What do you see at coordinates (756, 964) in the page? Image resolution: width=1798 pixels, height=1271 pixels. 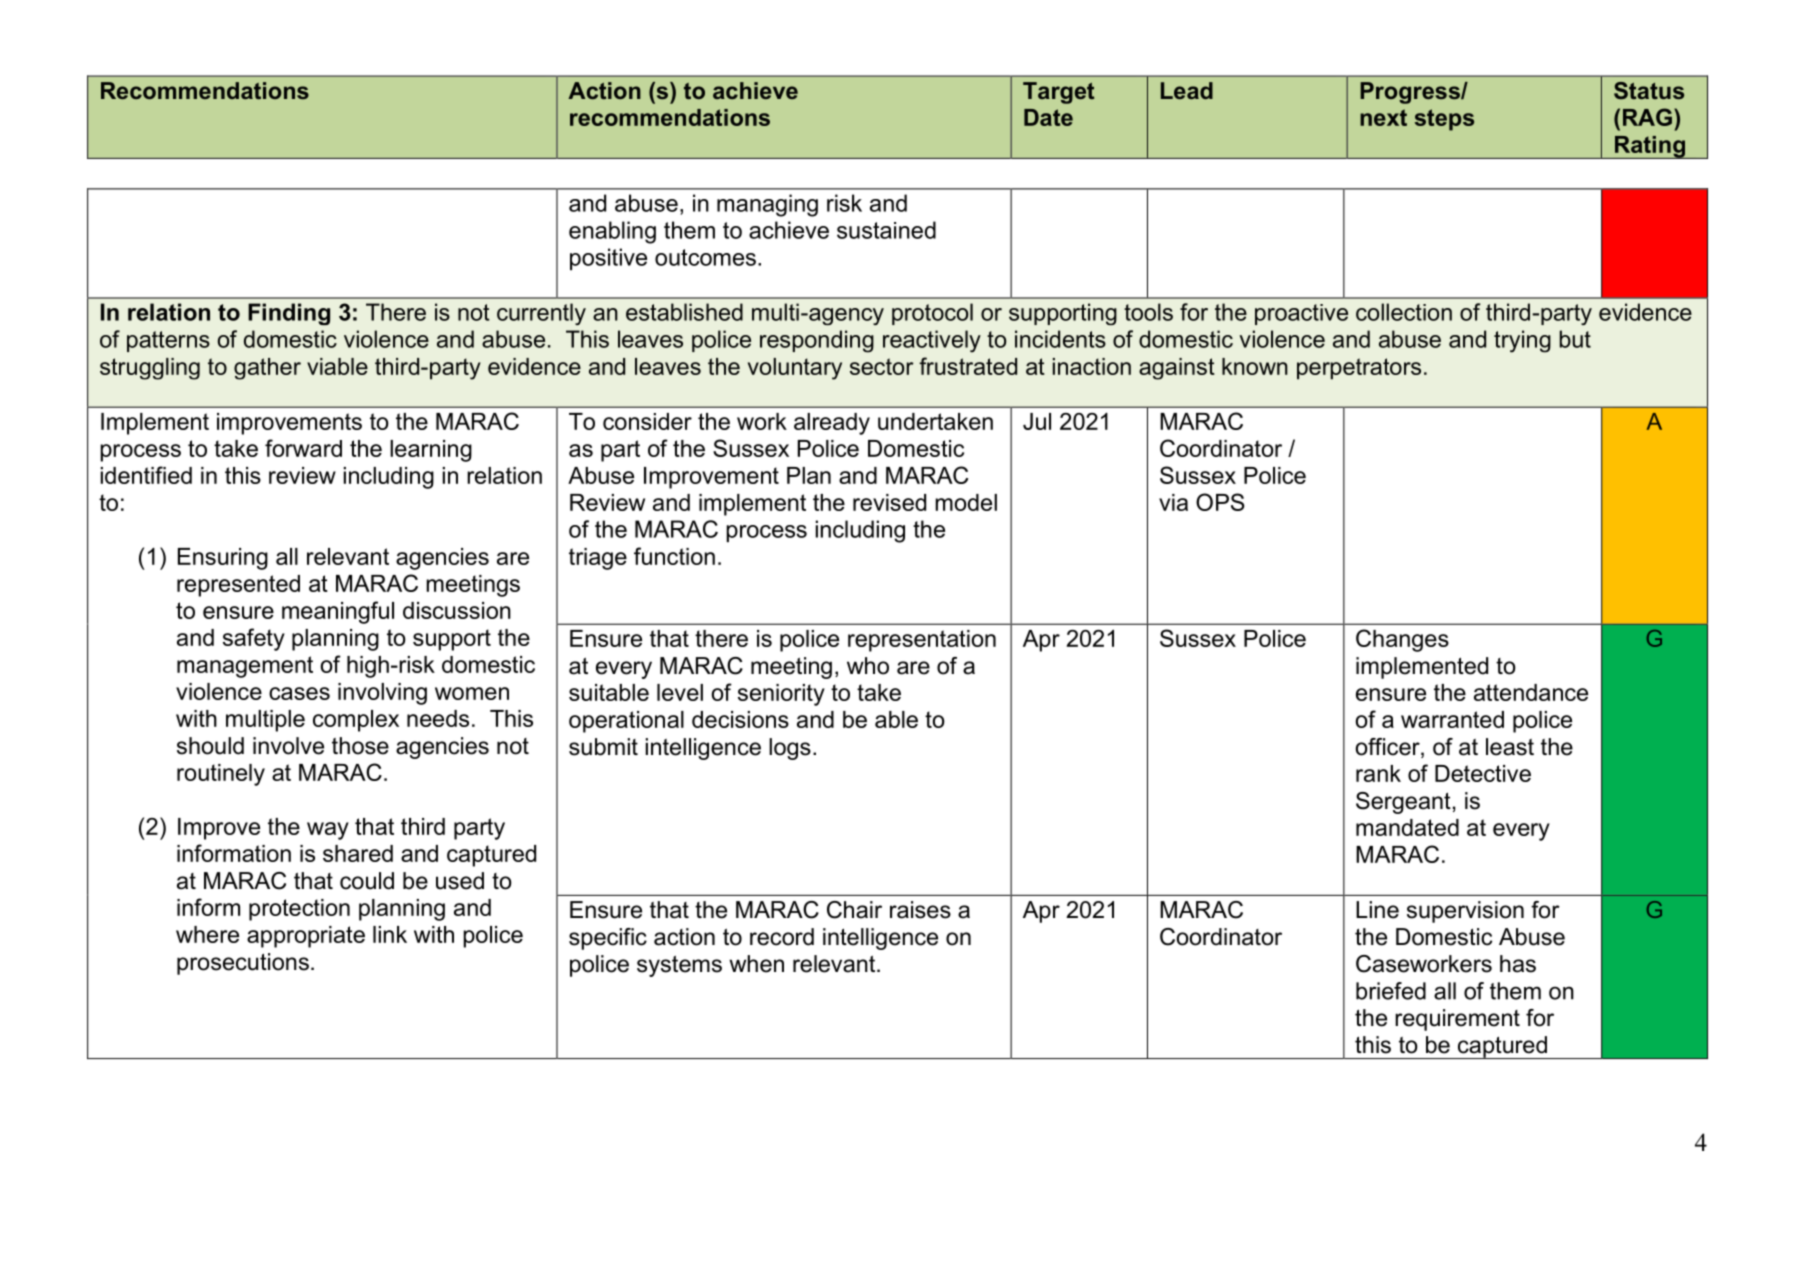 I see `when` at bounding box center [756, 964].
